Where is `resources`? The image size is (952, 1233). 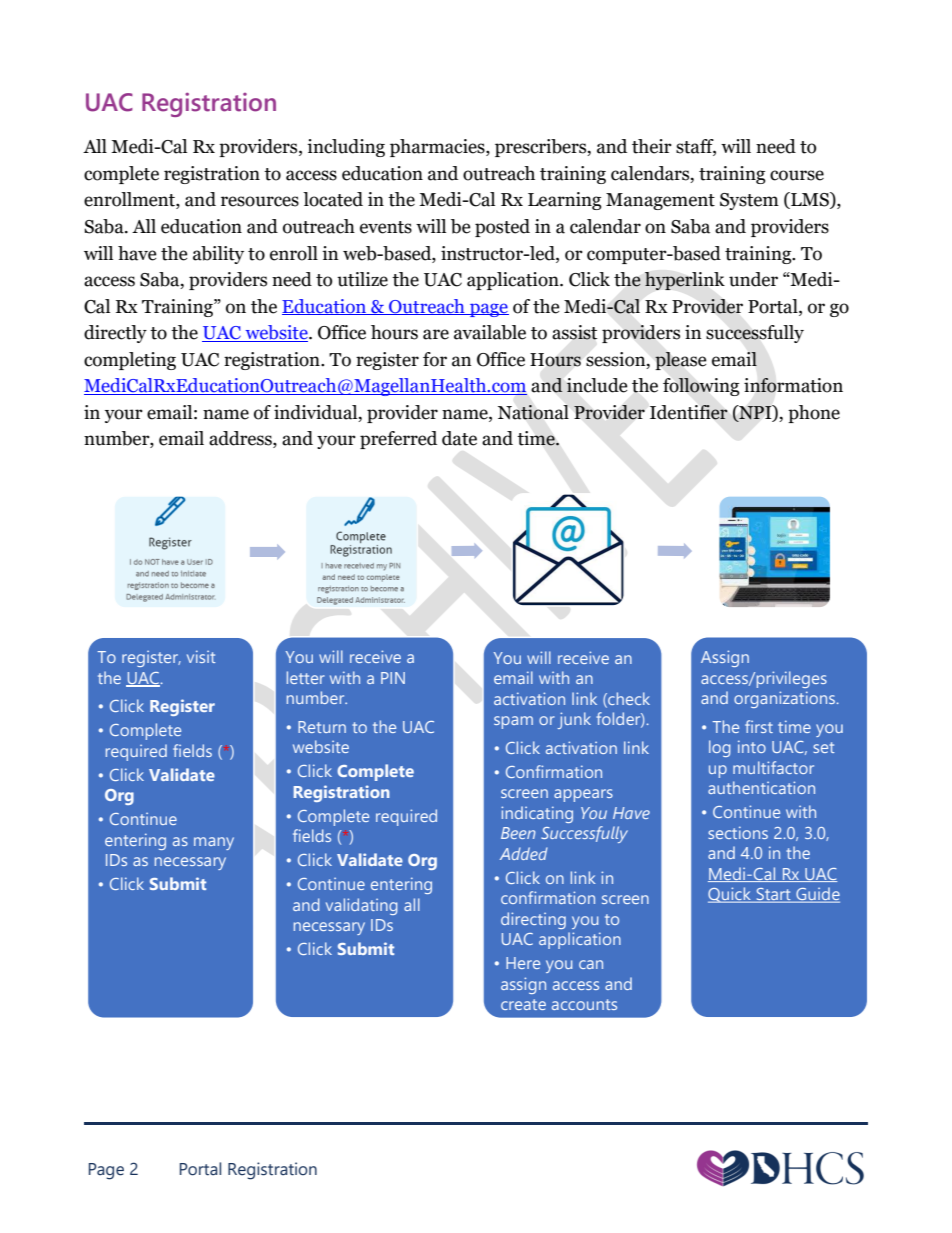 resources is located at coordinates (260, 201).
